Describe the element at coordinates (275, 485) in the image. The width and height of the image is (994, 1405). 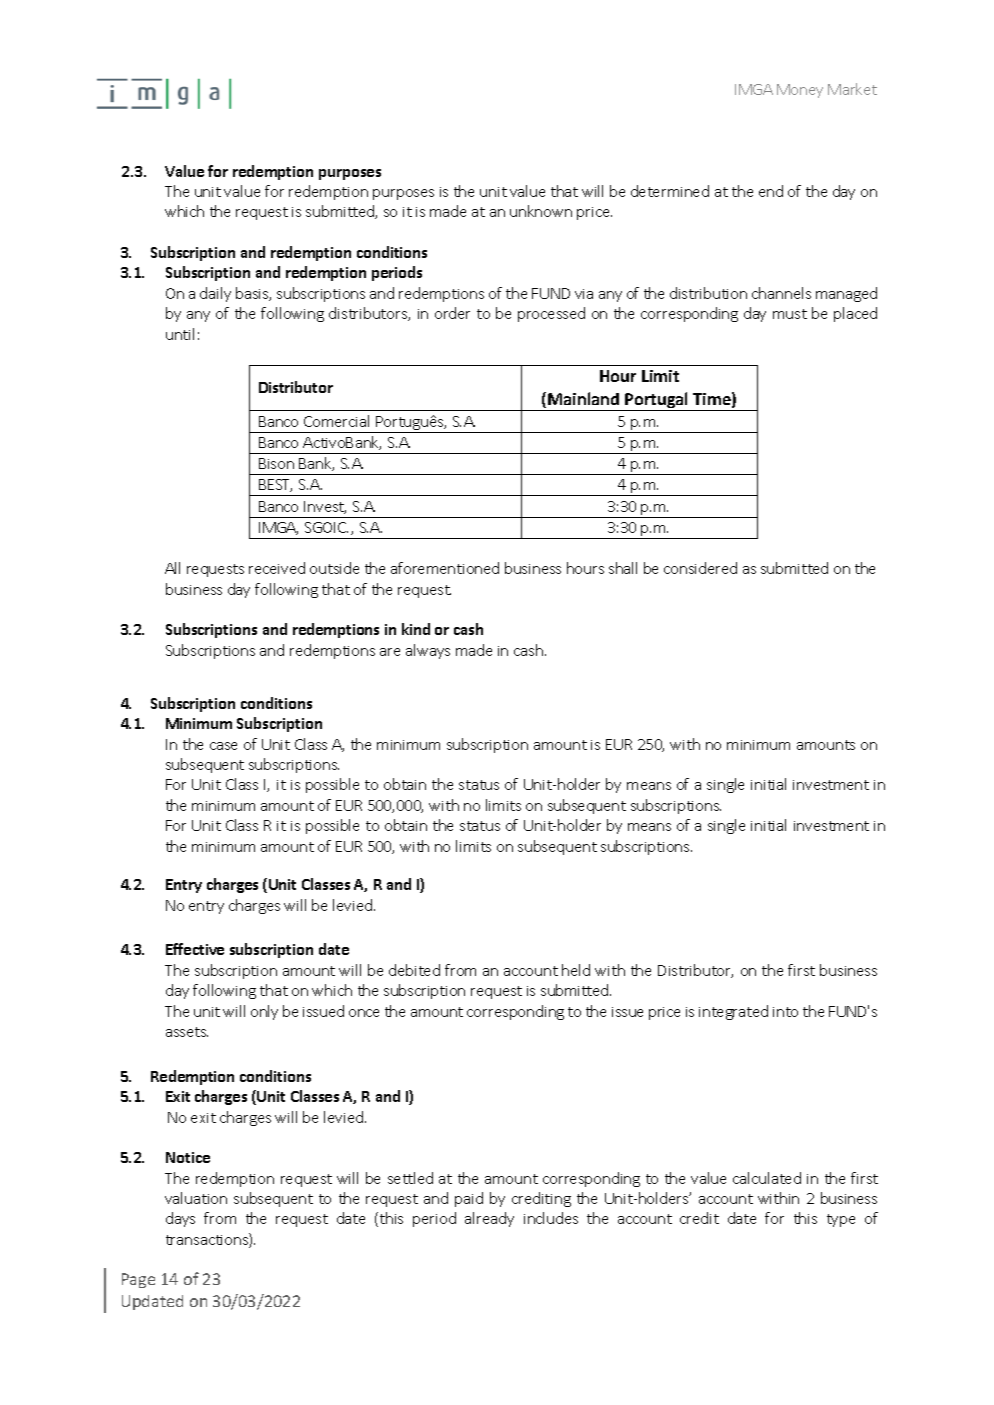
I see `BEST` at that location.
